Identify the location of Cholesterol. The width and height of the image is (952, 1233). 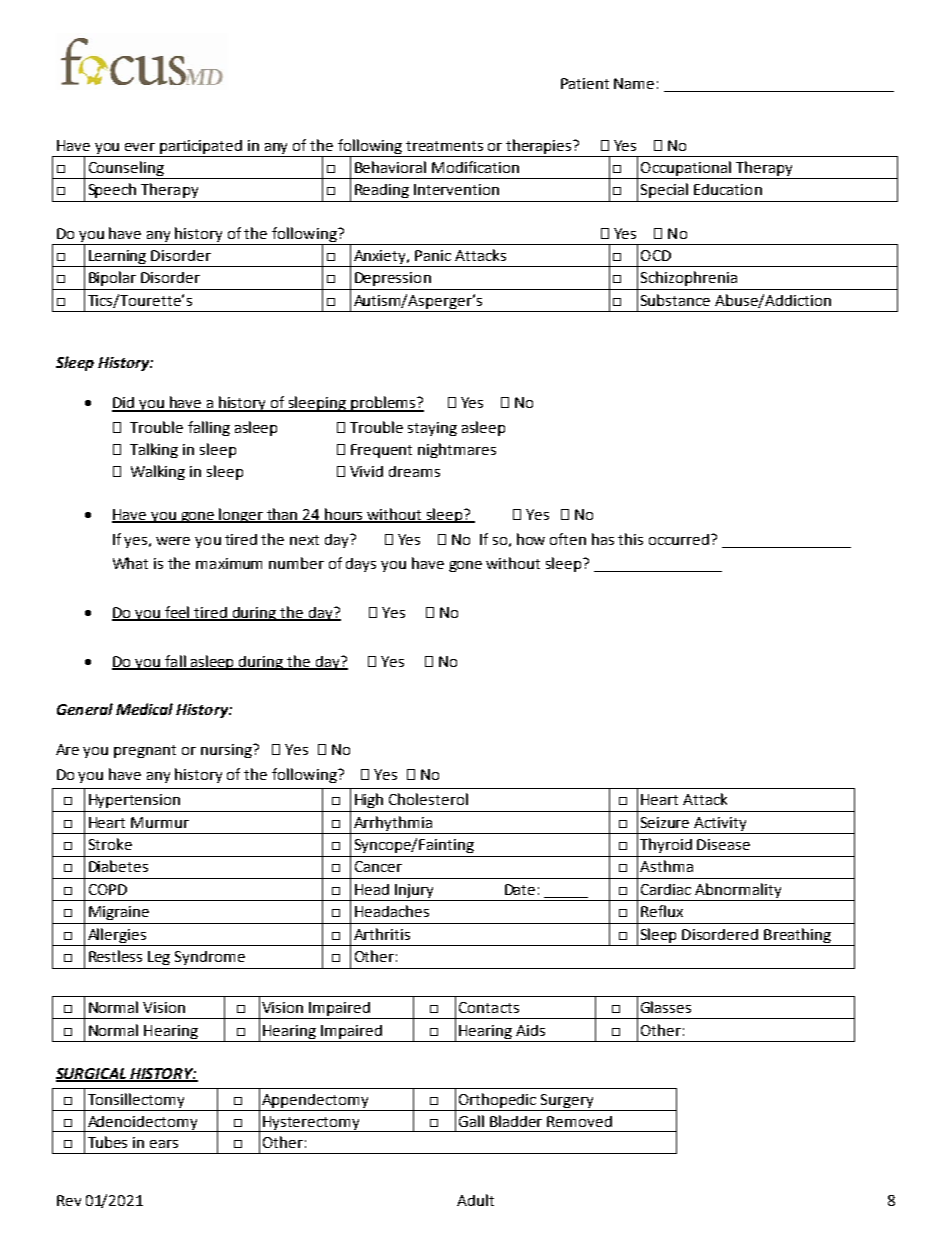
(428, 799).
